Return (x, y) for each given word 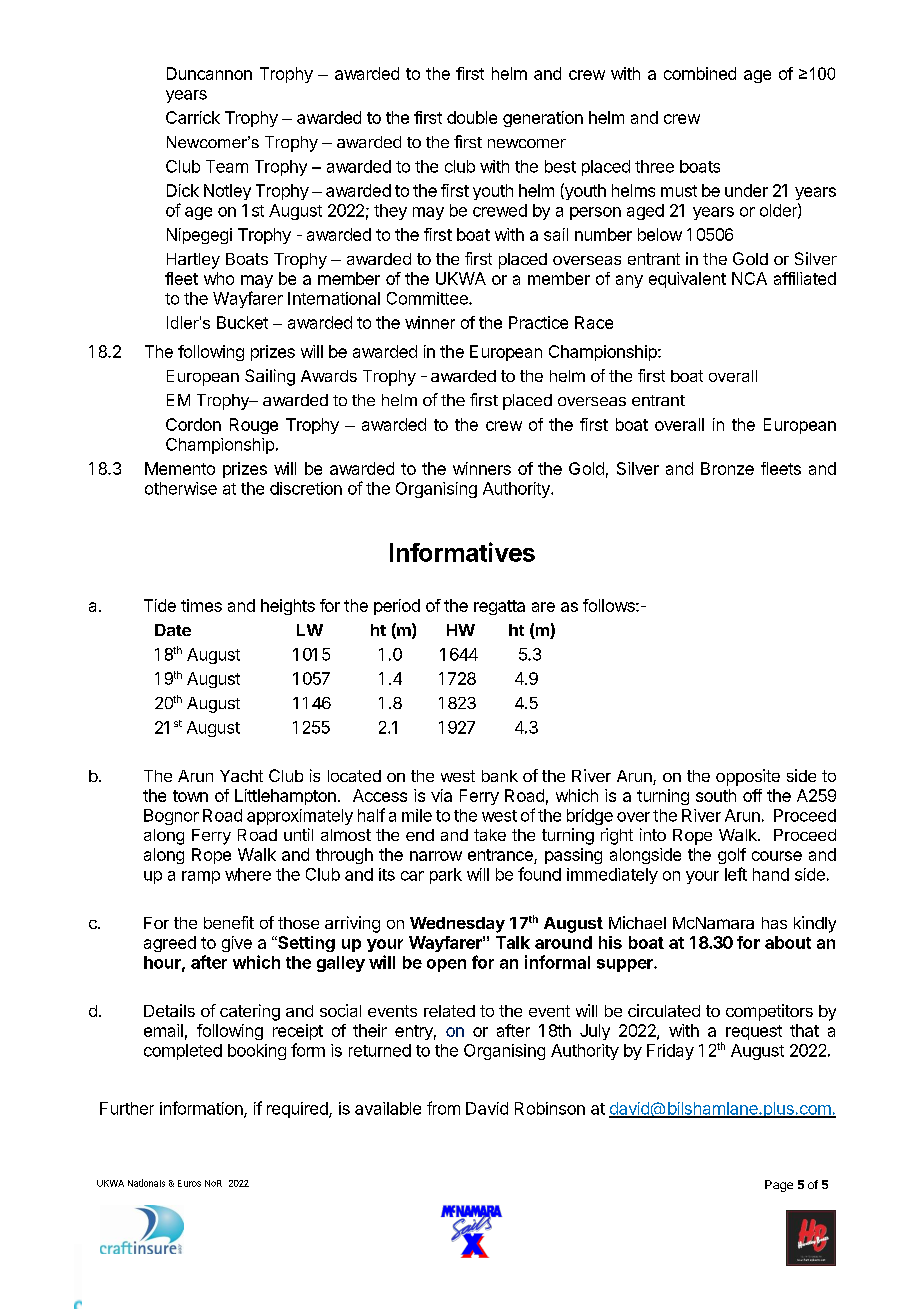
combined (700, 73)
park (446, 876)
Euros (189, 1183)
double (472, 117)
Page (779, 1186)
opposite (748, 777)
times (201, 605)
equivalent (687, 280)
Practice (538, 322)
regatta (499, 607)
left (736, 874)
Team (227, 166)
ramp (201, 877)
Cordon (193, 424)
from (443, 1108)
